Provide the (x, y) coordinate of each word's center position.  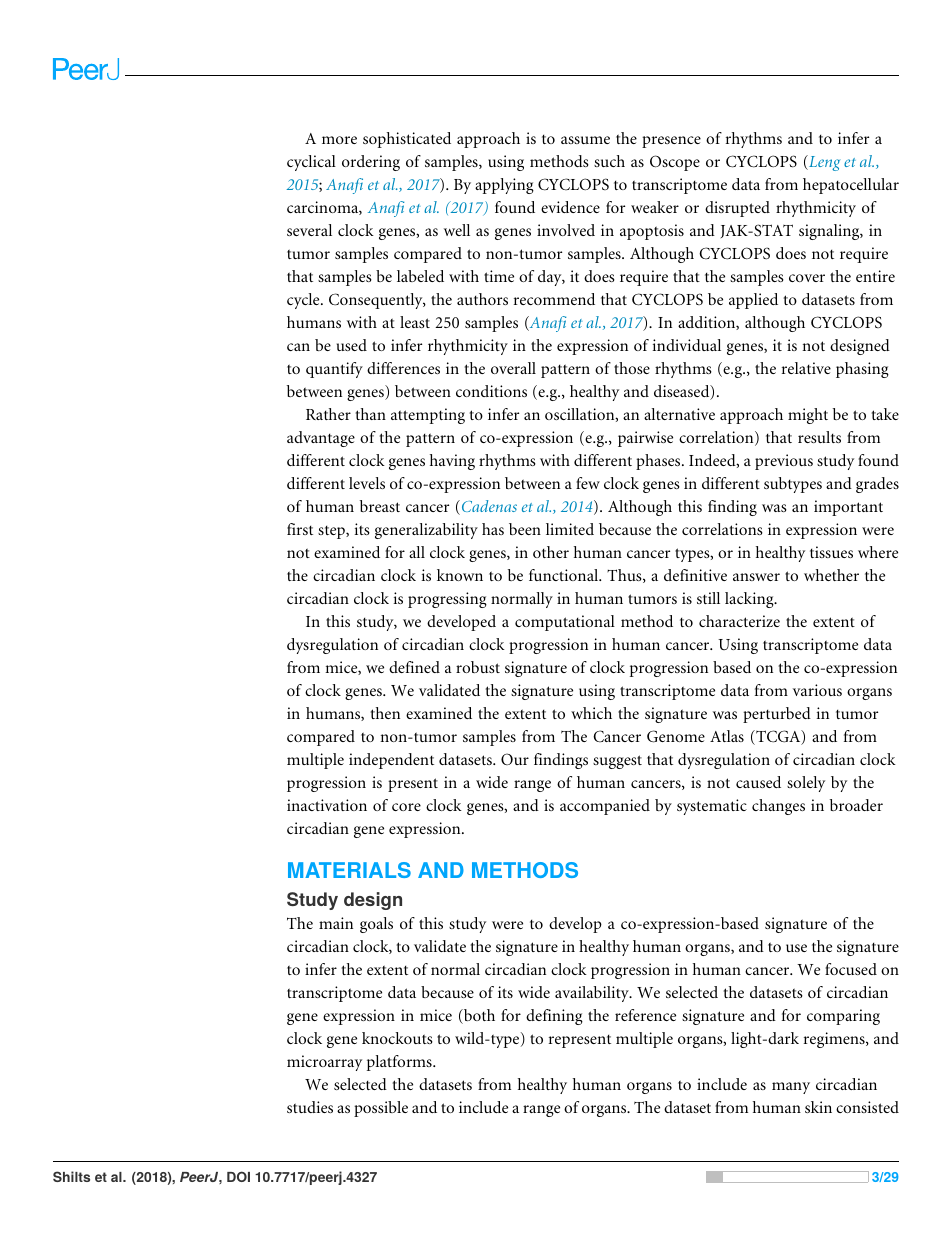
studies (310, 1107)
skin (818, 1107)
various (817, 690)
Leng (823, 163)
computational (565, 623)
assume (585, 140)
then (385, 713)
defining (554, 1017)
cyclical (311, 163)
